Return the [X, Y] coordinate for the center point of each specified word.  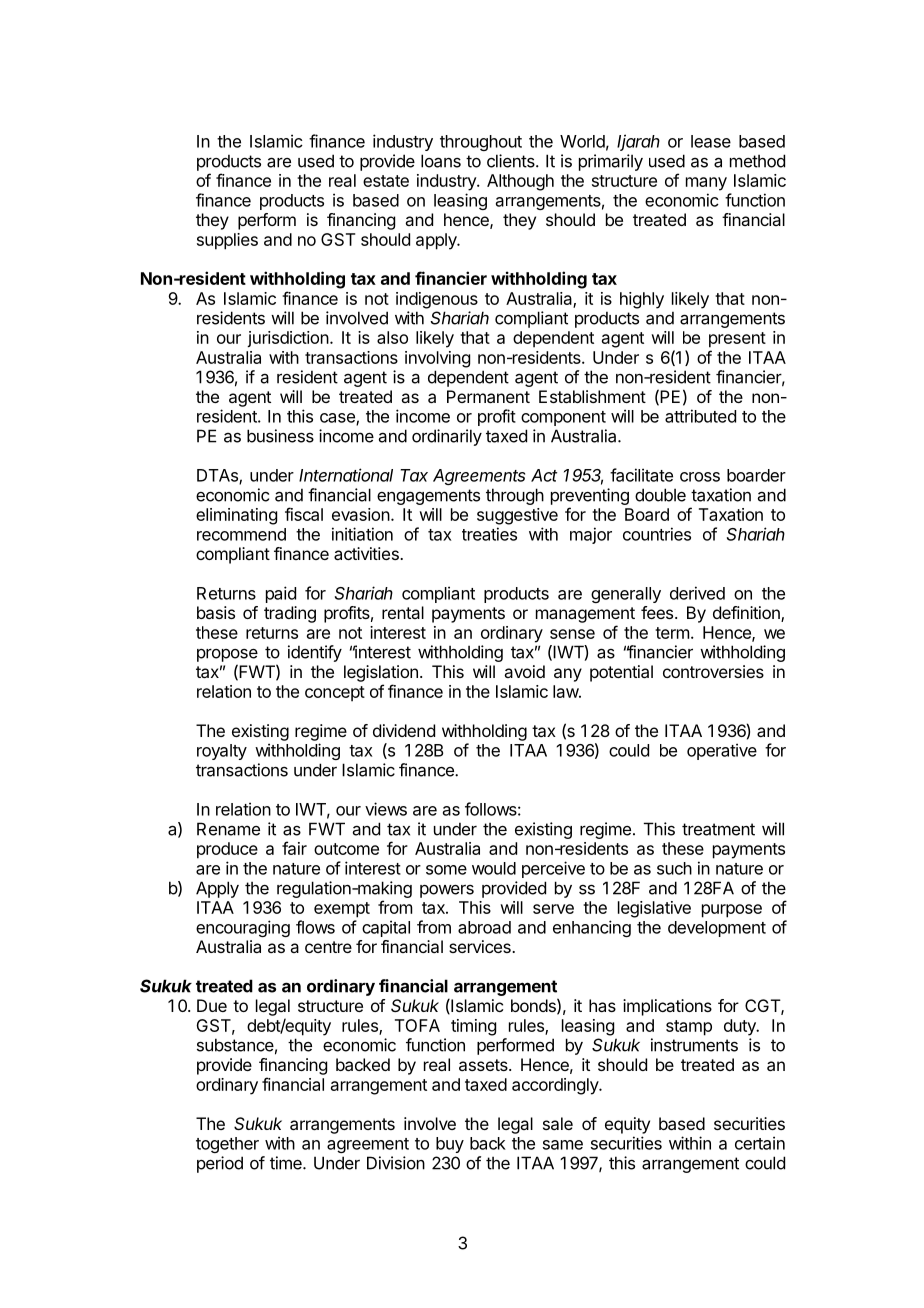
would [494, 868]
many [706, 184]
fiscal [304, 514]
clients [512, 161]
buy [450, 1145]
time [287, 1163]
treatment [718, 829]
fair [294, 848]
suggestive [517, 516]
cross [700, 477]
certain [760, 1143]
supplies [227, 241]
